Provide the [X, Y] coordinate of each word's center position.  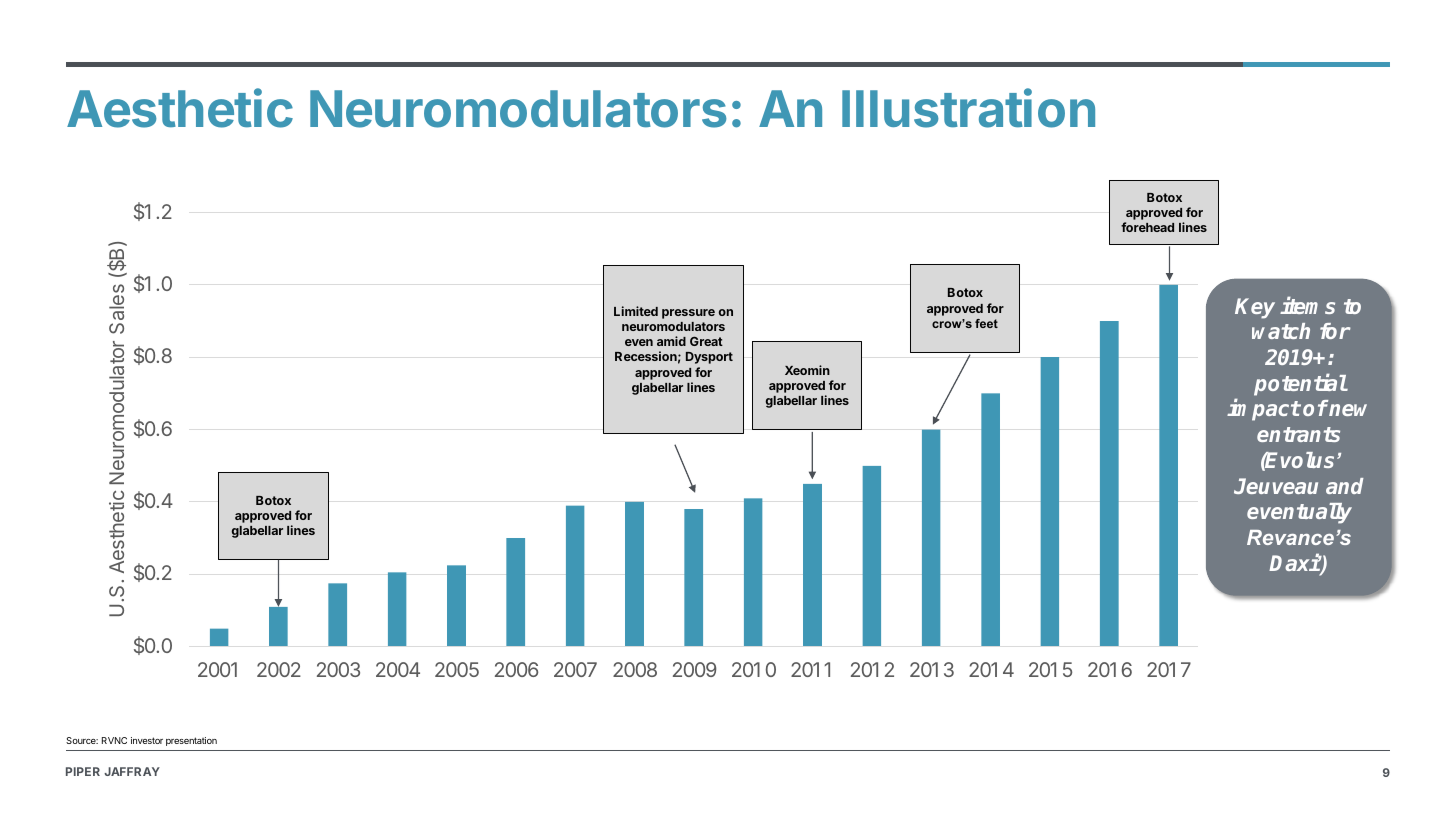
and [1345, 486]
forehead [1147, 227]
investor [147, 740]
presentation [191, 741]
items [1307, 305]
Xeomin [807, 370]
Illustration [968, 108]
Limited [636, 311]
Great [706, 341]
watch [1281, 331]
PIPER [83, 771]
